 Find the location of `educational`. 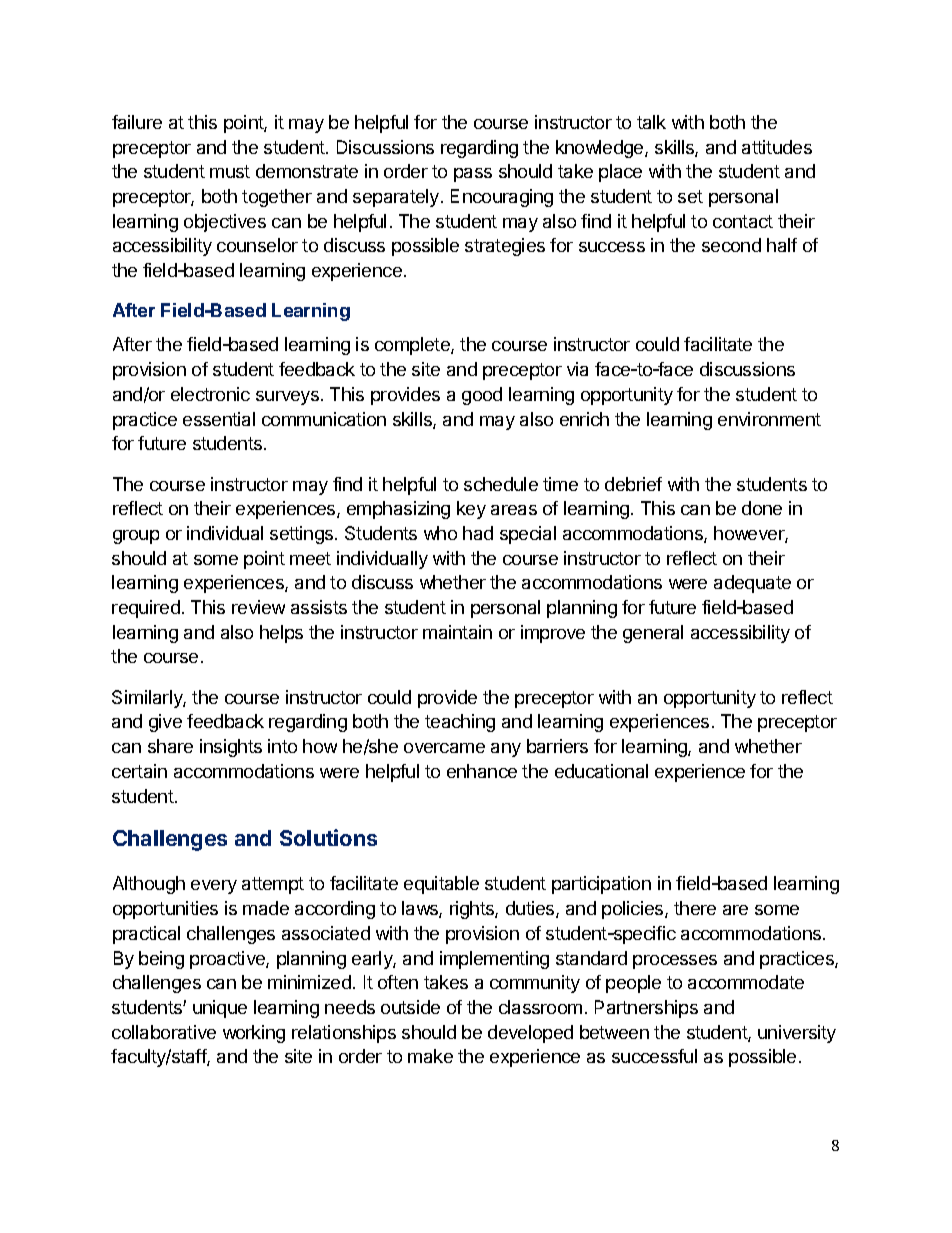

educational is located at coordinates (601, 771).
